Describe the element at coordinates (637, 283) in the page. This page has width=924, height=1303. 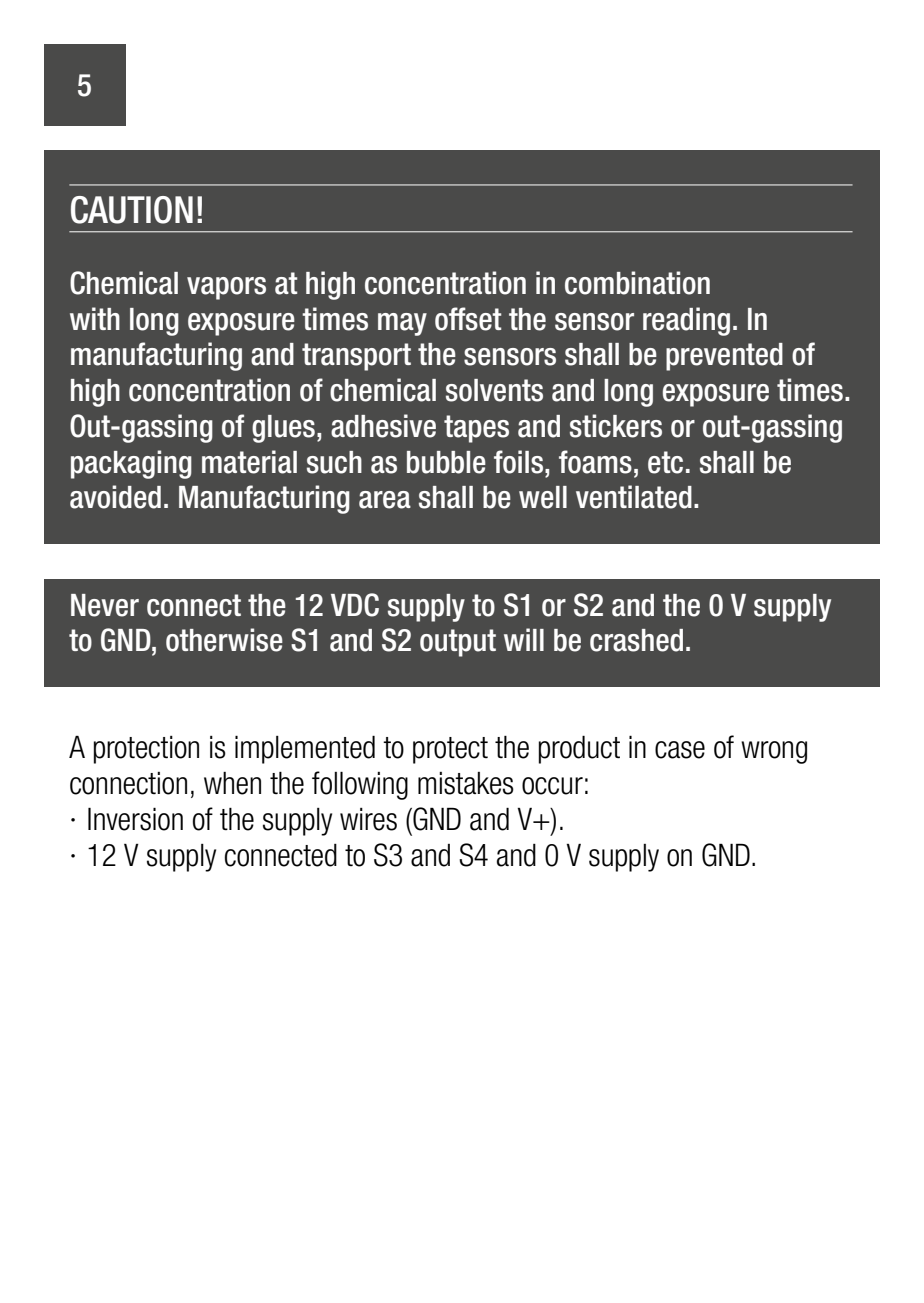
I see `combination` at that location.
